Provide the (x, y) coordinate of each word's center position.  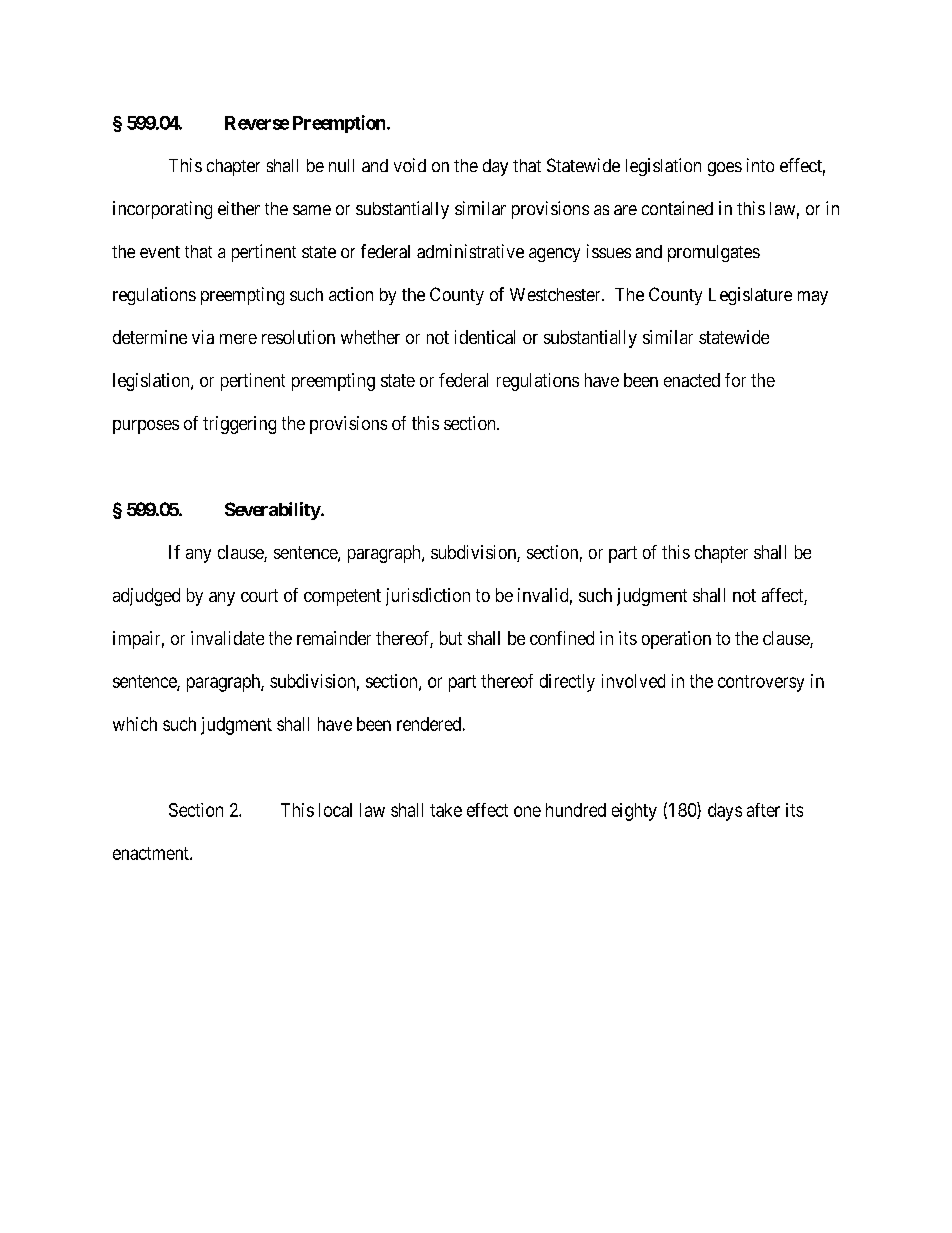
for (735, 380)
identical (485, 337)
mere (238, 339)
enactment (152, 853)
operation (676, 640)
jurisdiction (428, 597)
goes (725, 169)
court (259, 595)
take (446, 810)
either (239, 208)
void (410, 165)
